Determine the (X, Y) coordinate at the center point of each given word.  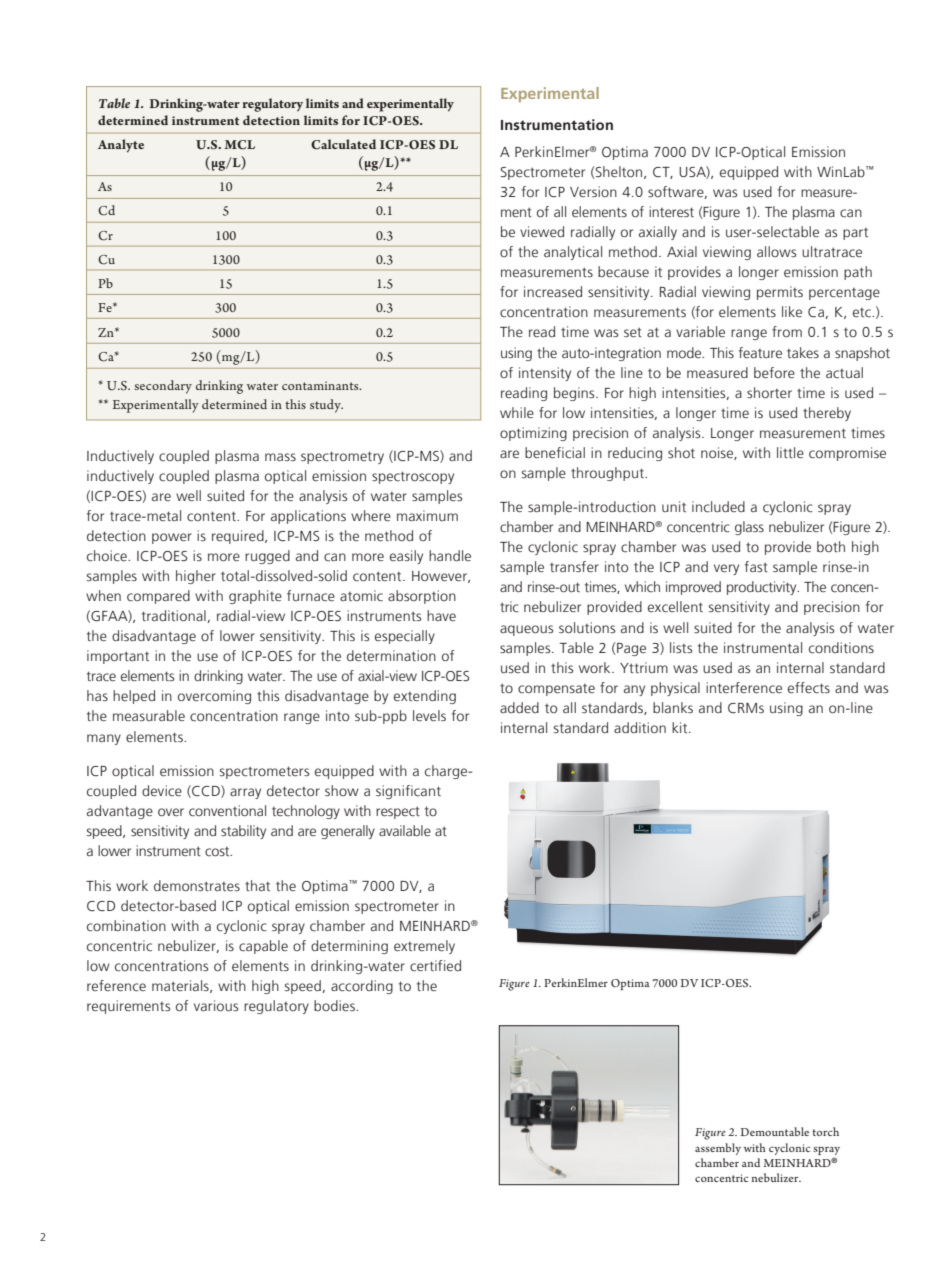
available (405, 830)
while (517, 412)
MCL (239, 145)
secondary (163, 387)
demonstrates (197, 886)
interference (744, 687)
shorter (769, 393)
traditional (174, 615)
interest (671, 211)
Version (593, 191)
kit (681, 727)
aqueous (526, 630)
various (216, 1006)
